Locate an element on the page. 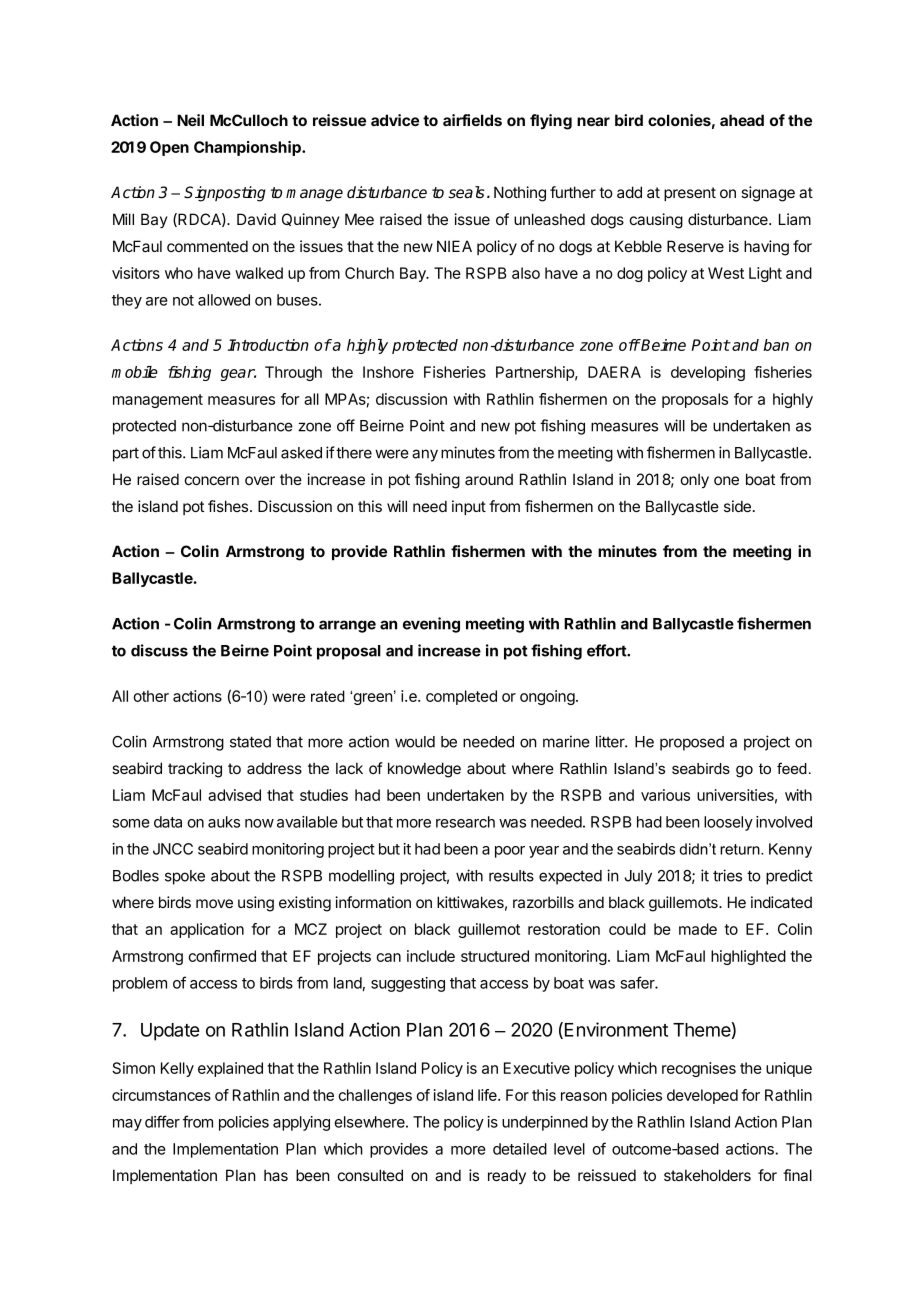  only is located at coordinates (695, 480).
